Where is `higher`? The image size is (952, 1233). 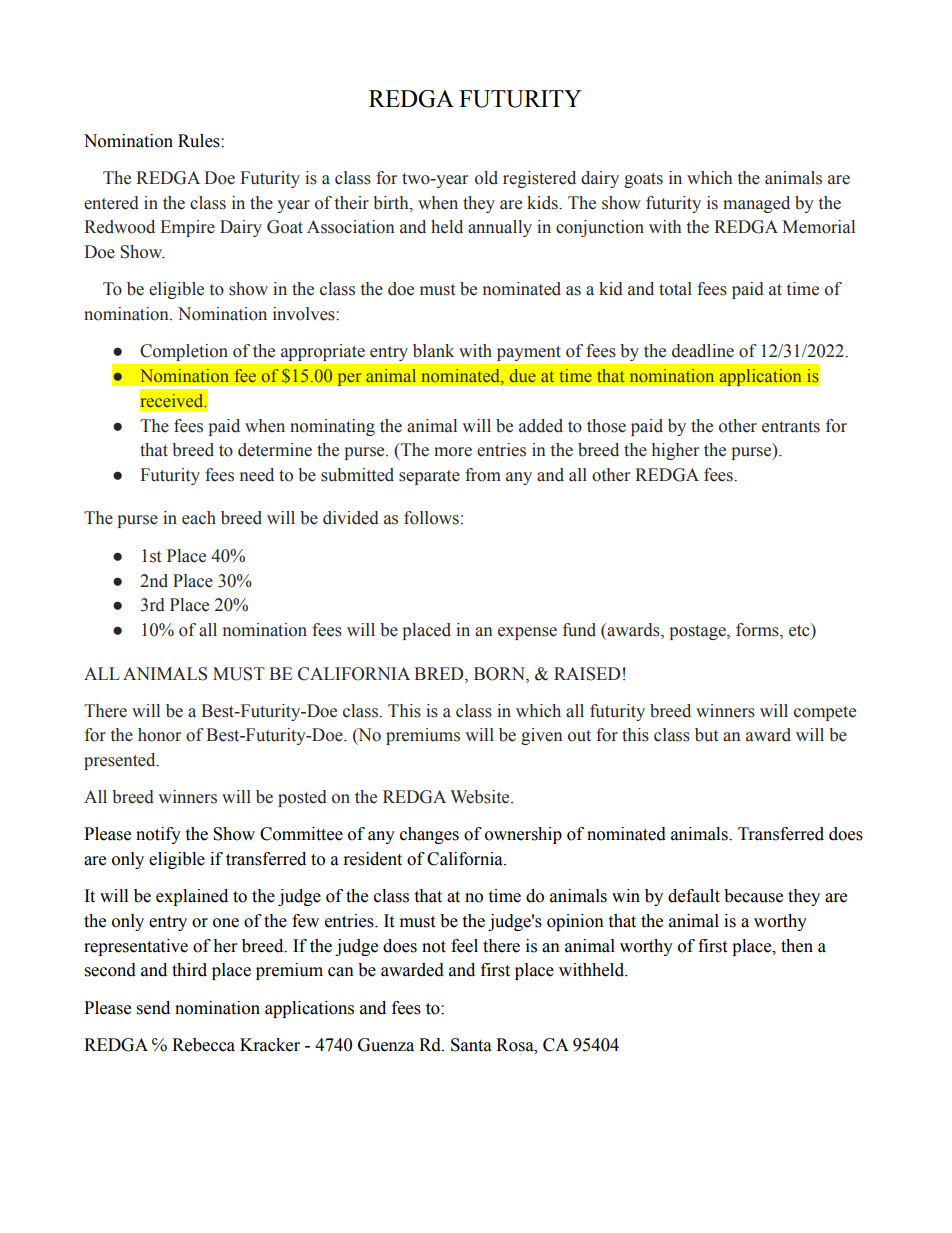 higher is located at coordinates (675, 451).
